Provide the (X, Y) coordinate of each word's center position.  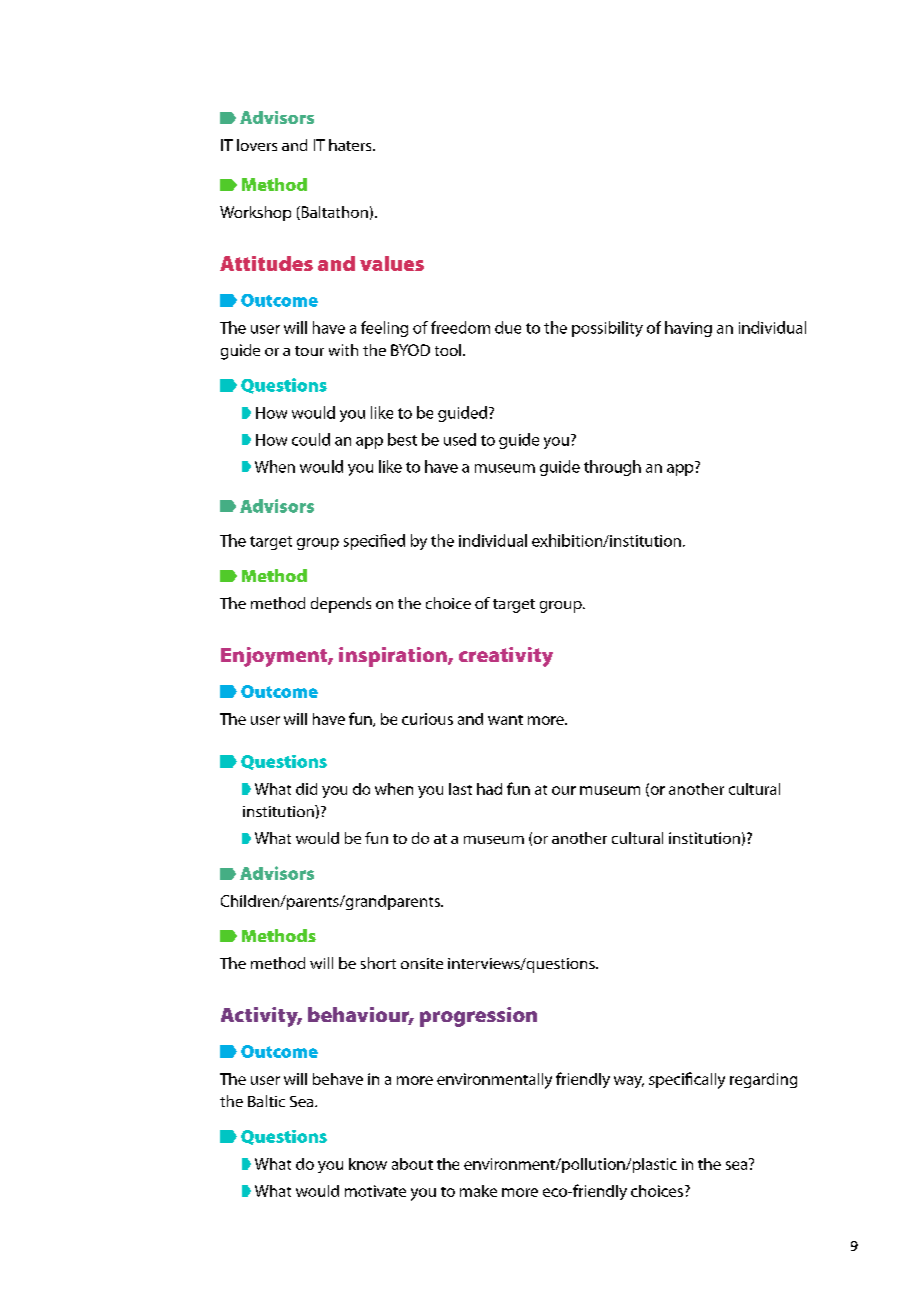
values (392, 263)
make (478, 1191)
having (688, 329)
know (368, 1164)
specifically (687, 1080)
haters (351, 145)
